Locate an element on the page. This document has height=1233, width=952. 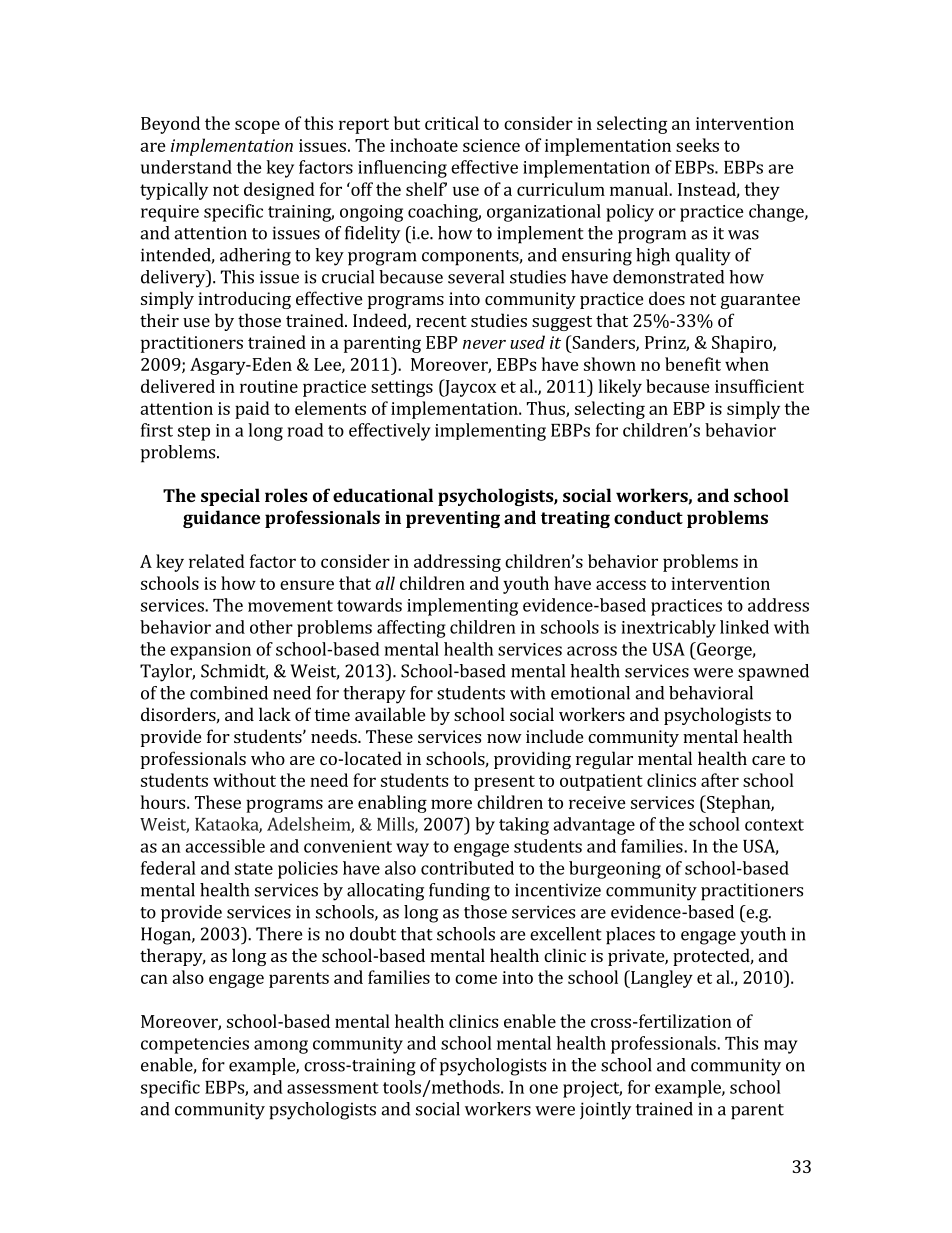
affecting is located at coordinates (411, 629).
